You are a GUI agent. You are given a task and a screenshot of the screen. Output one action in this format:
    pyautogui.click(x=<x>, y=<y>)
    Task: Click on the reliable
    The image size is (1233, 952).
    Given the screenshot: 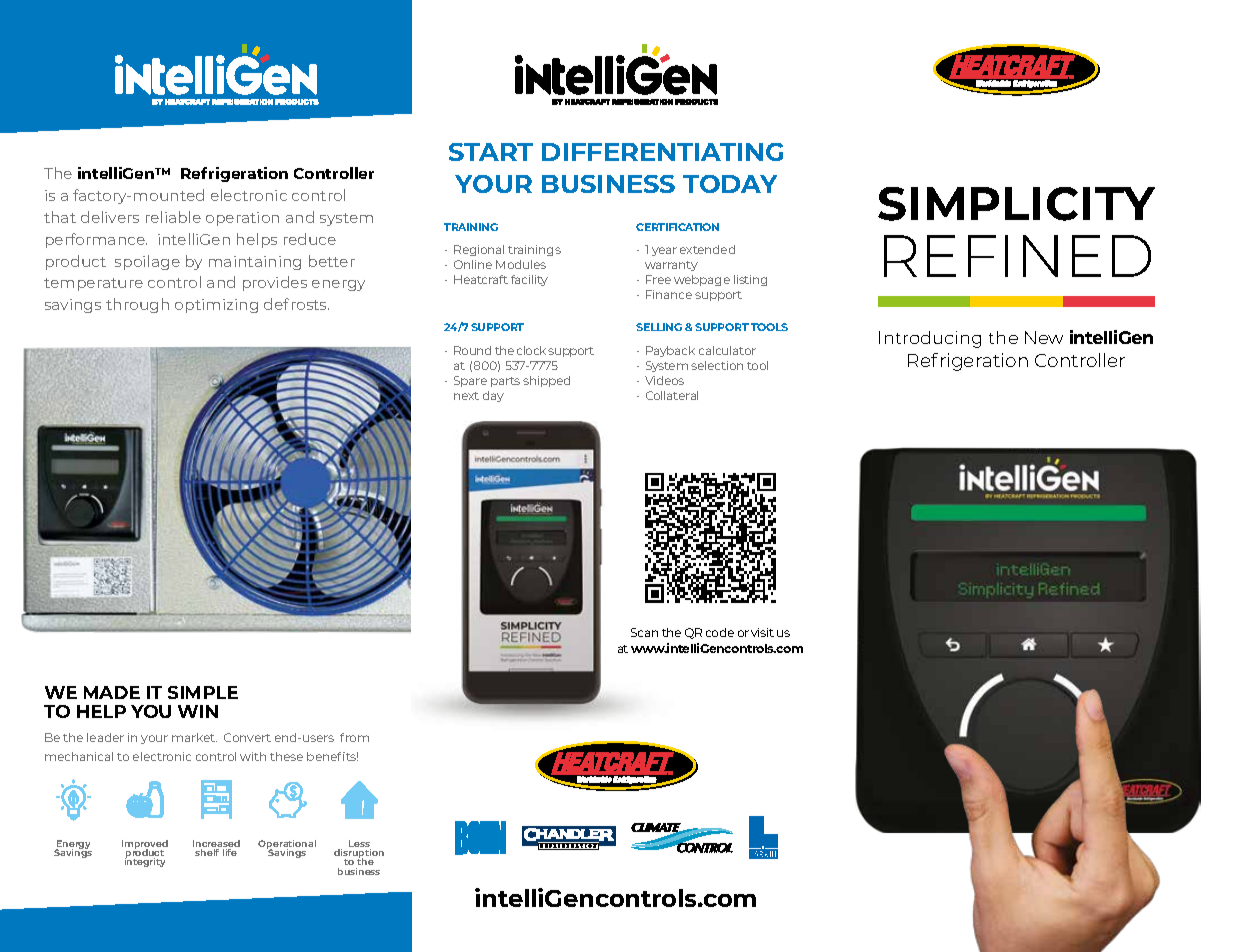 What is the action you would take?
    pyautogui.click(x=173, y=217)
